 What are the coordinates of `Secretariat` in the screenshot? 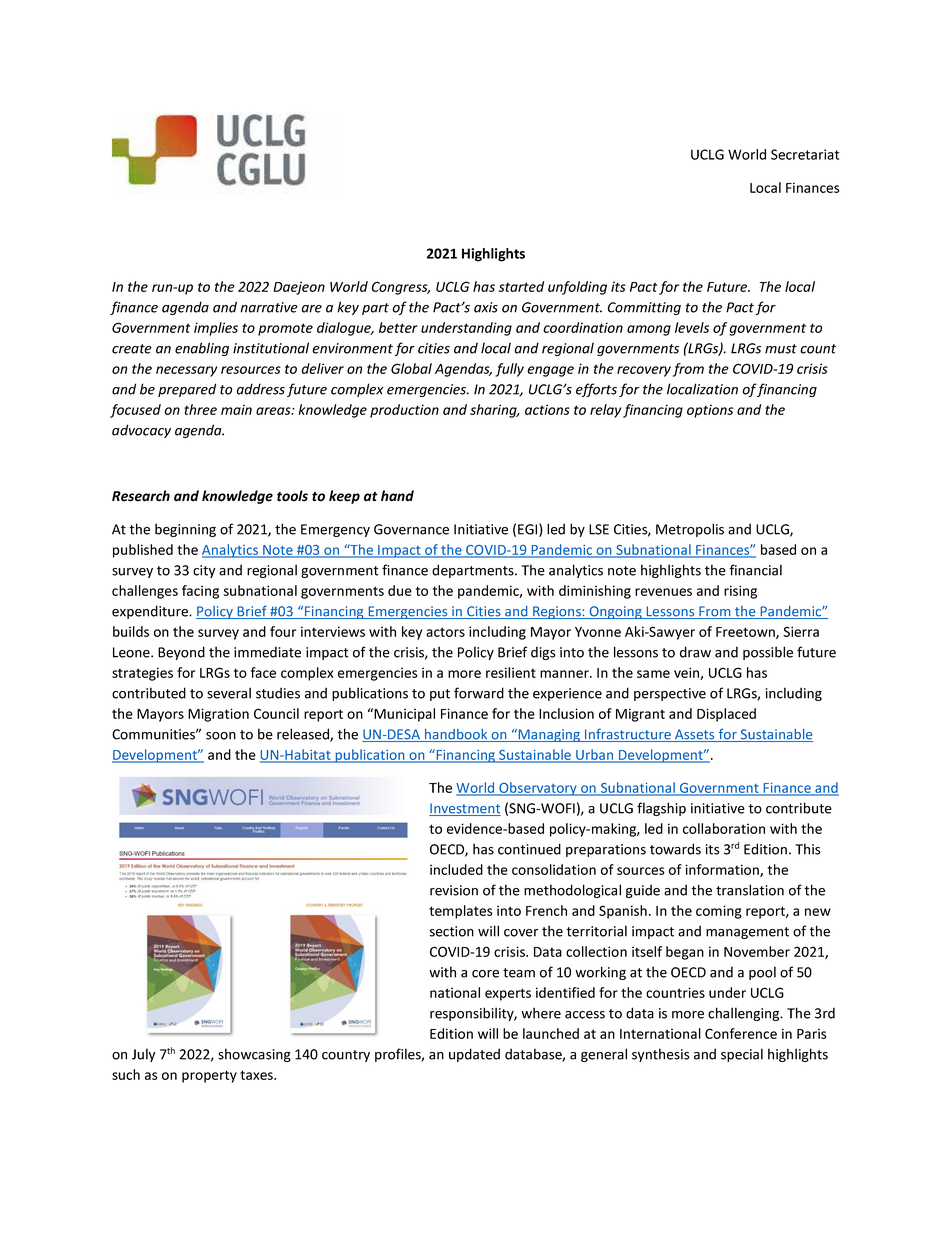 It's located at (805, 154).
